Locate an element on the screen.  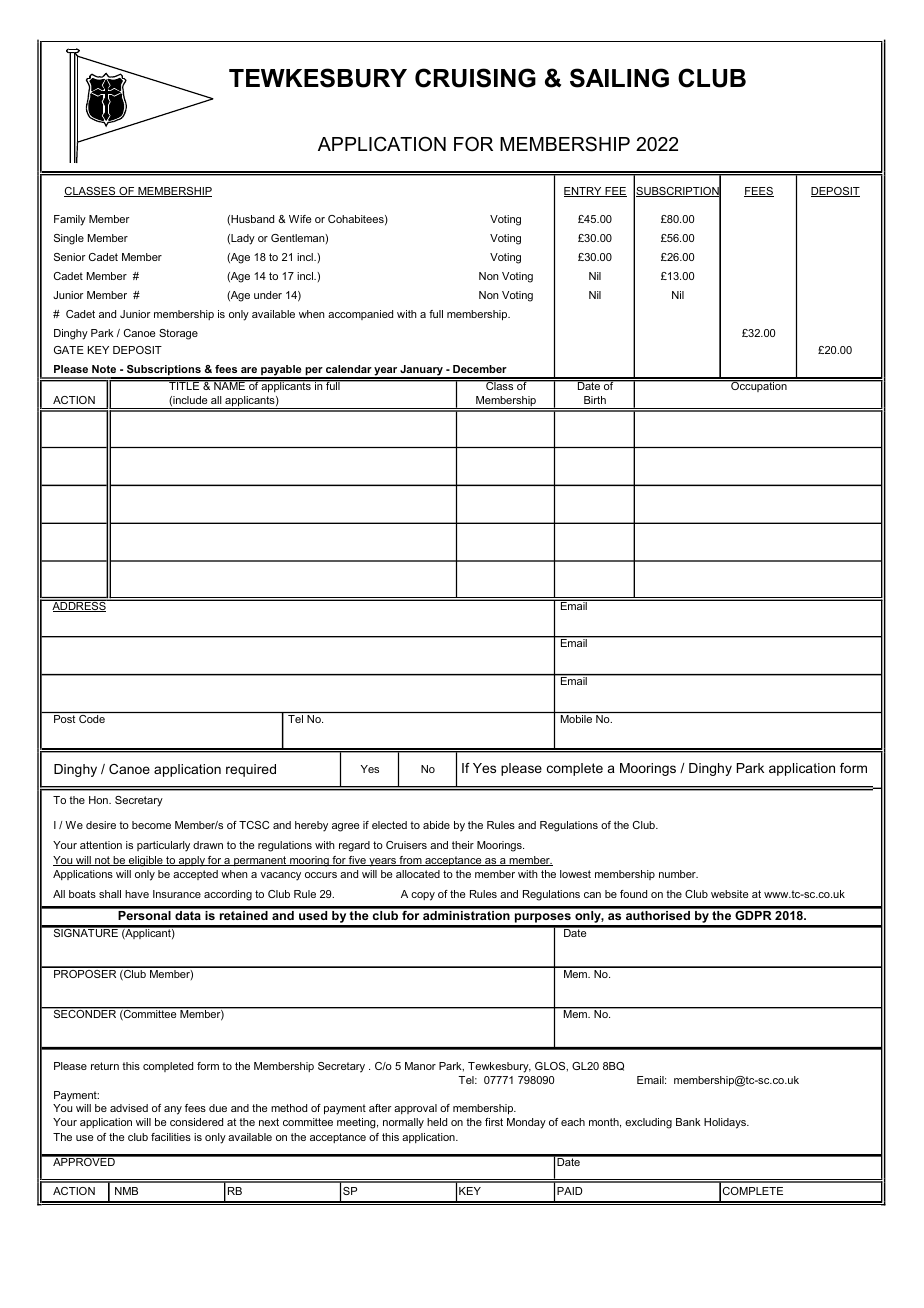
number is located at coordinates (678, 874).
